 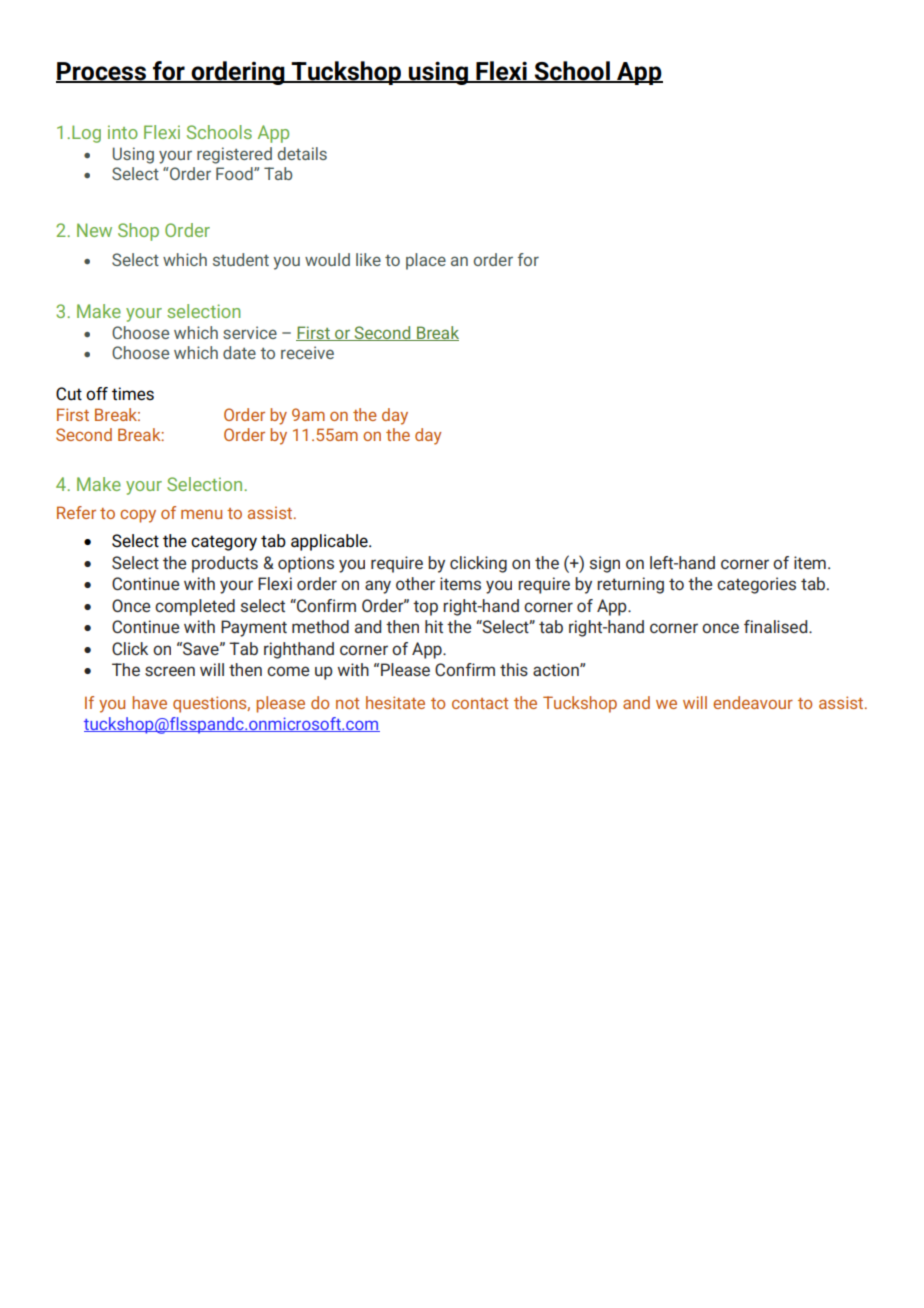 I want to click on screen, so click(x=170, y=671).
